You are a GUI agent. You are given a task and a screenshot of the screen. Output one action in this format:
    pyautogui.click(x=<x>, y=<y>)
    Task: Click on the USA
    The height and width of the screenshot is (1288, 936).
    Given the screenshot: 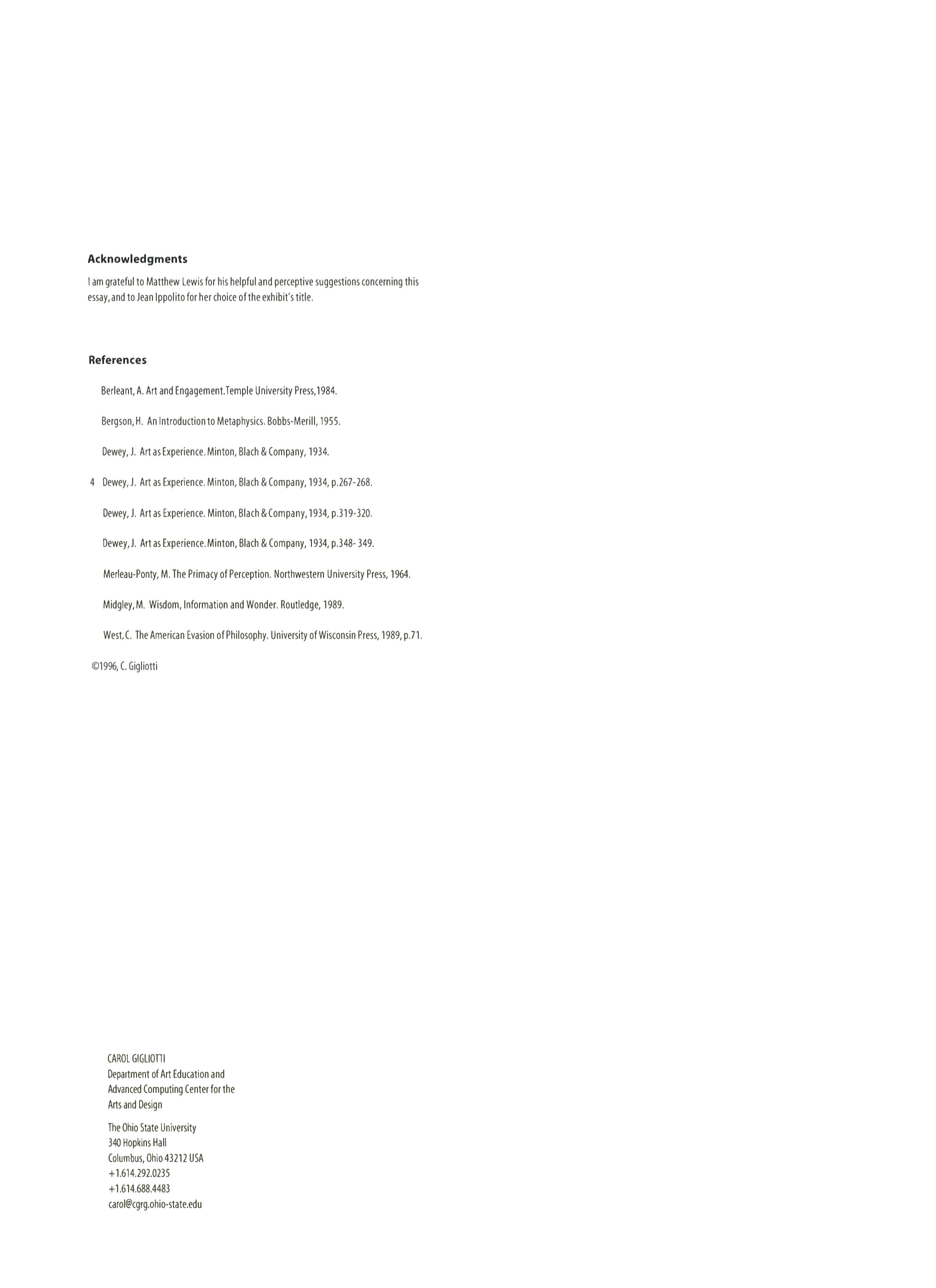 What is the action you would take?
    pyautogui.click(x=196, y=1157)
